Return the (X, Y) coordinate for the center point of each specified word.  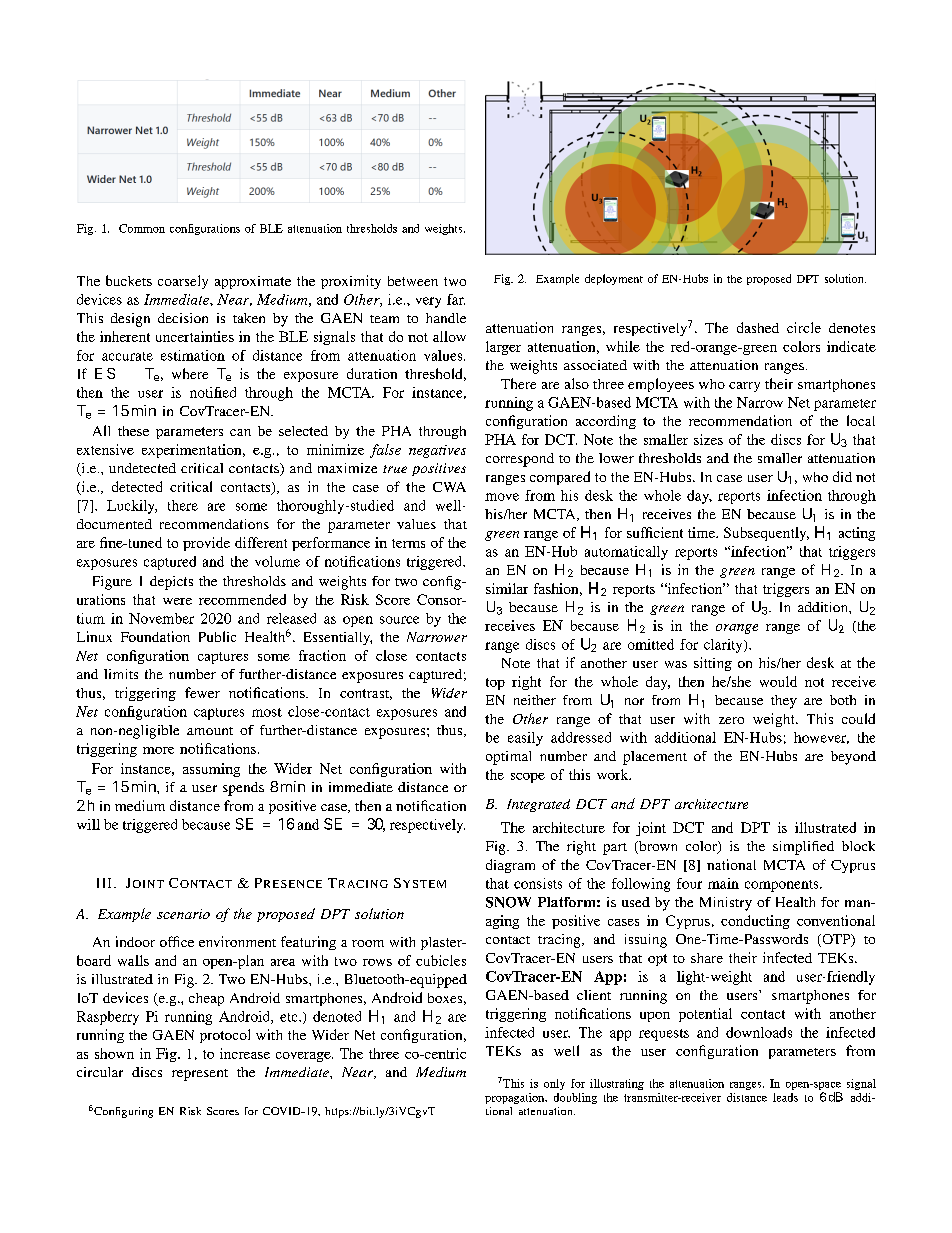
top (495, 684)
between (413, 281)
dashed (758, 327)
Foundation (155, 636)
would (778, 681)
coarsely (183, 282)
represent (200, 1075)
